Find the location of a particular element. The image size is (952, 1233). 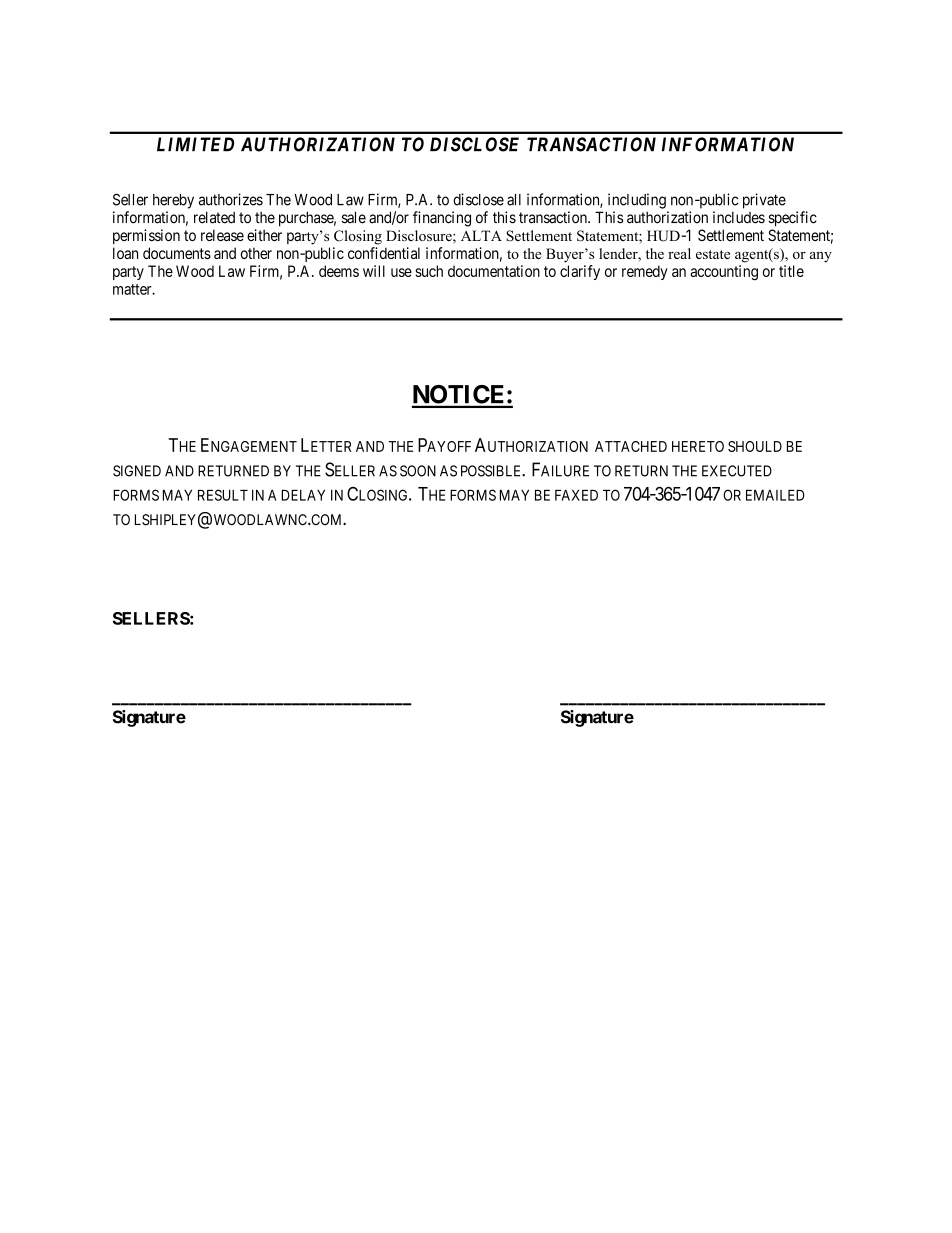

use is located at coordinates (401, 272).
